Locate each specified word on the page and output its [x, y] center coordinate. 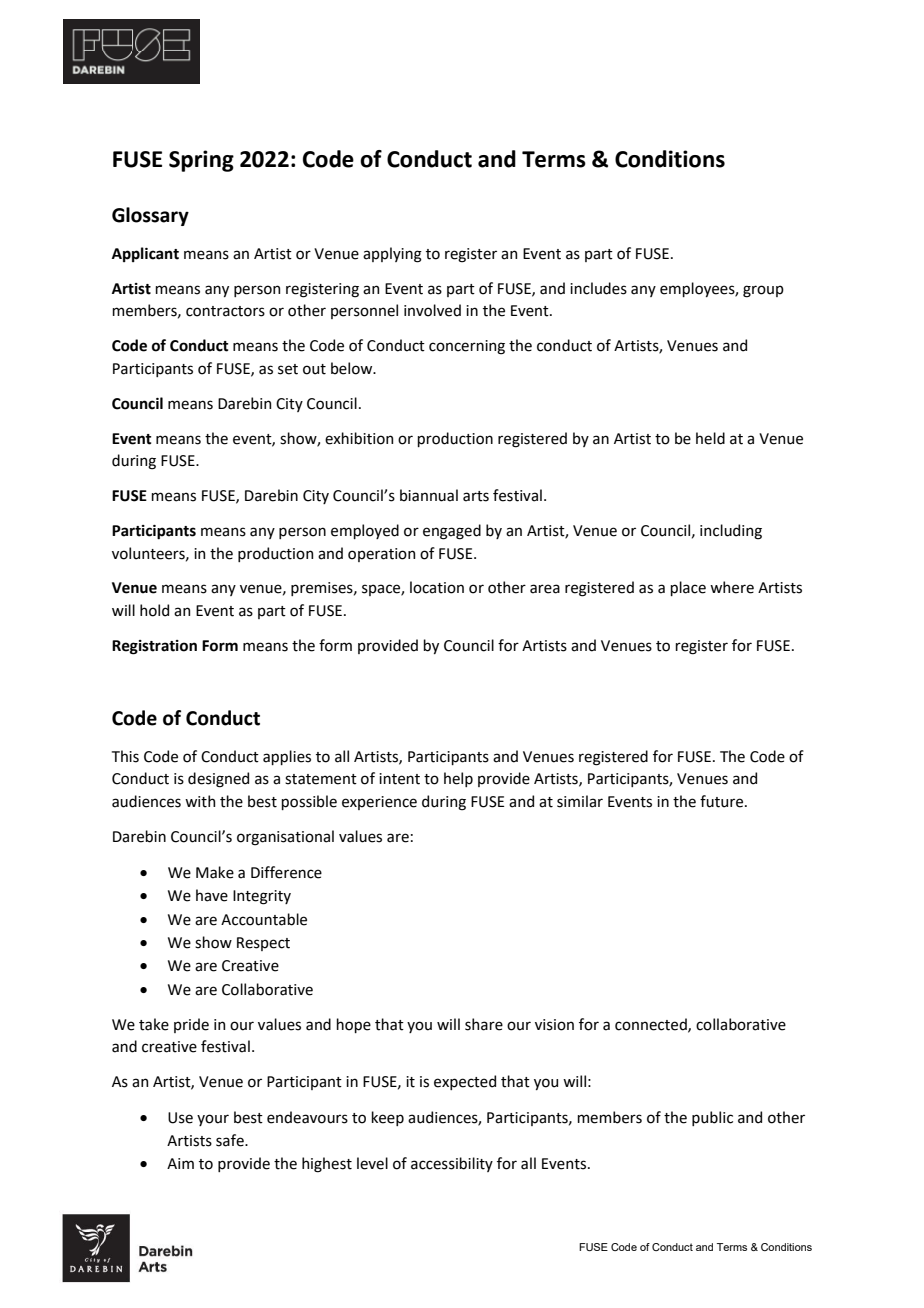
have [212, 895]
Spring [201, 161]
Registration [154, 647]
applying [392, 255]
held [710, 438]
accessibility [452, 1164]
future [723, 801]
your [213, 1120]
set [288, 369]
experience [379, 803]
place [688, 588]
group [763, 291]
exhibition [359, 438]
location [437, 587]
